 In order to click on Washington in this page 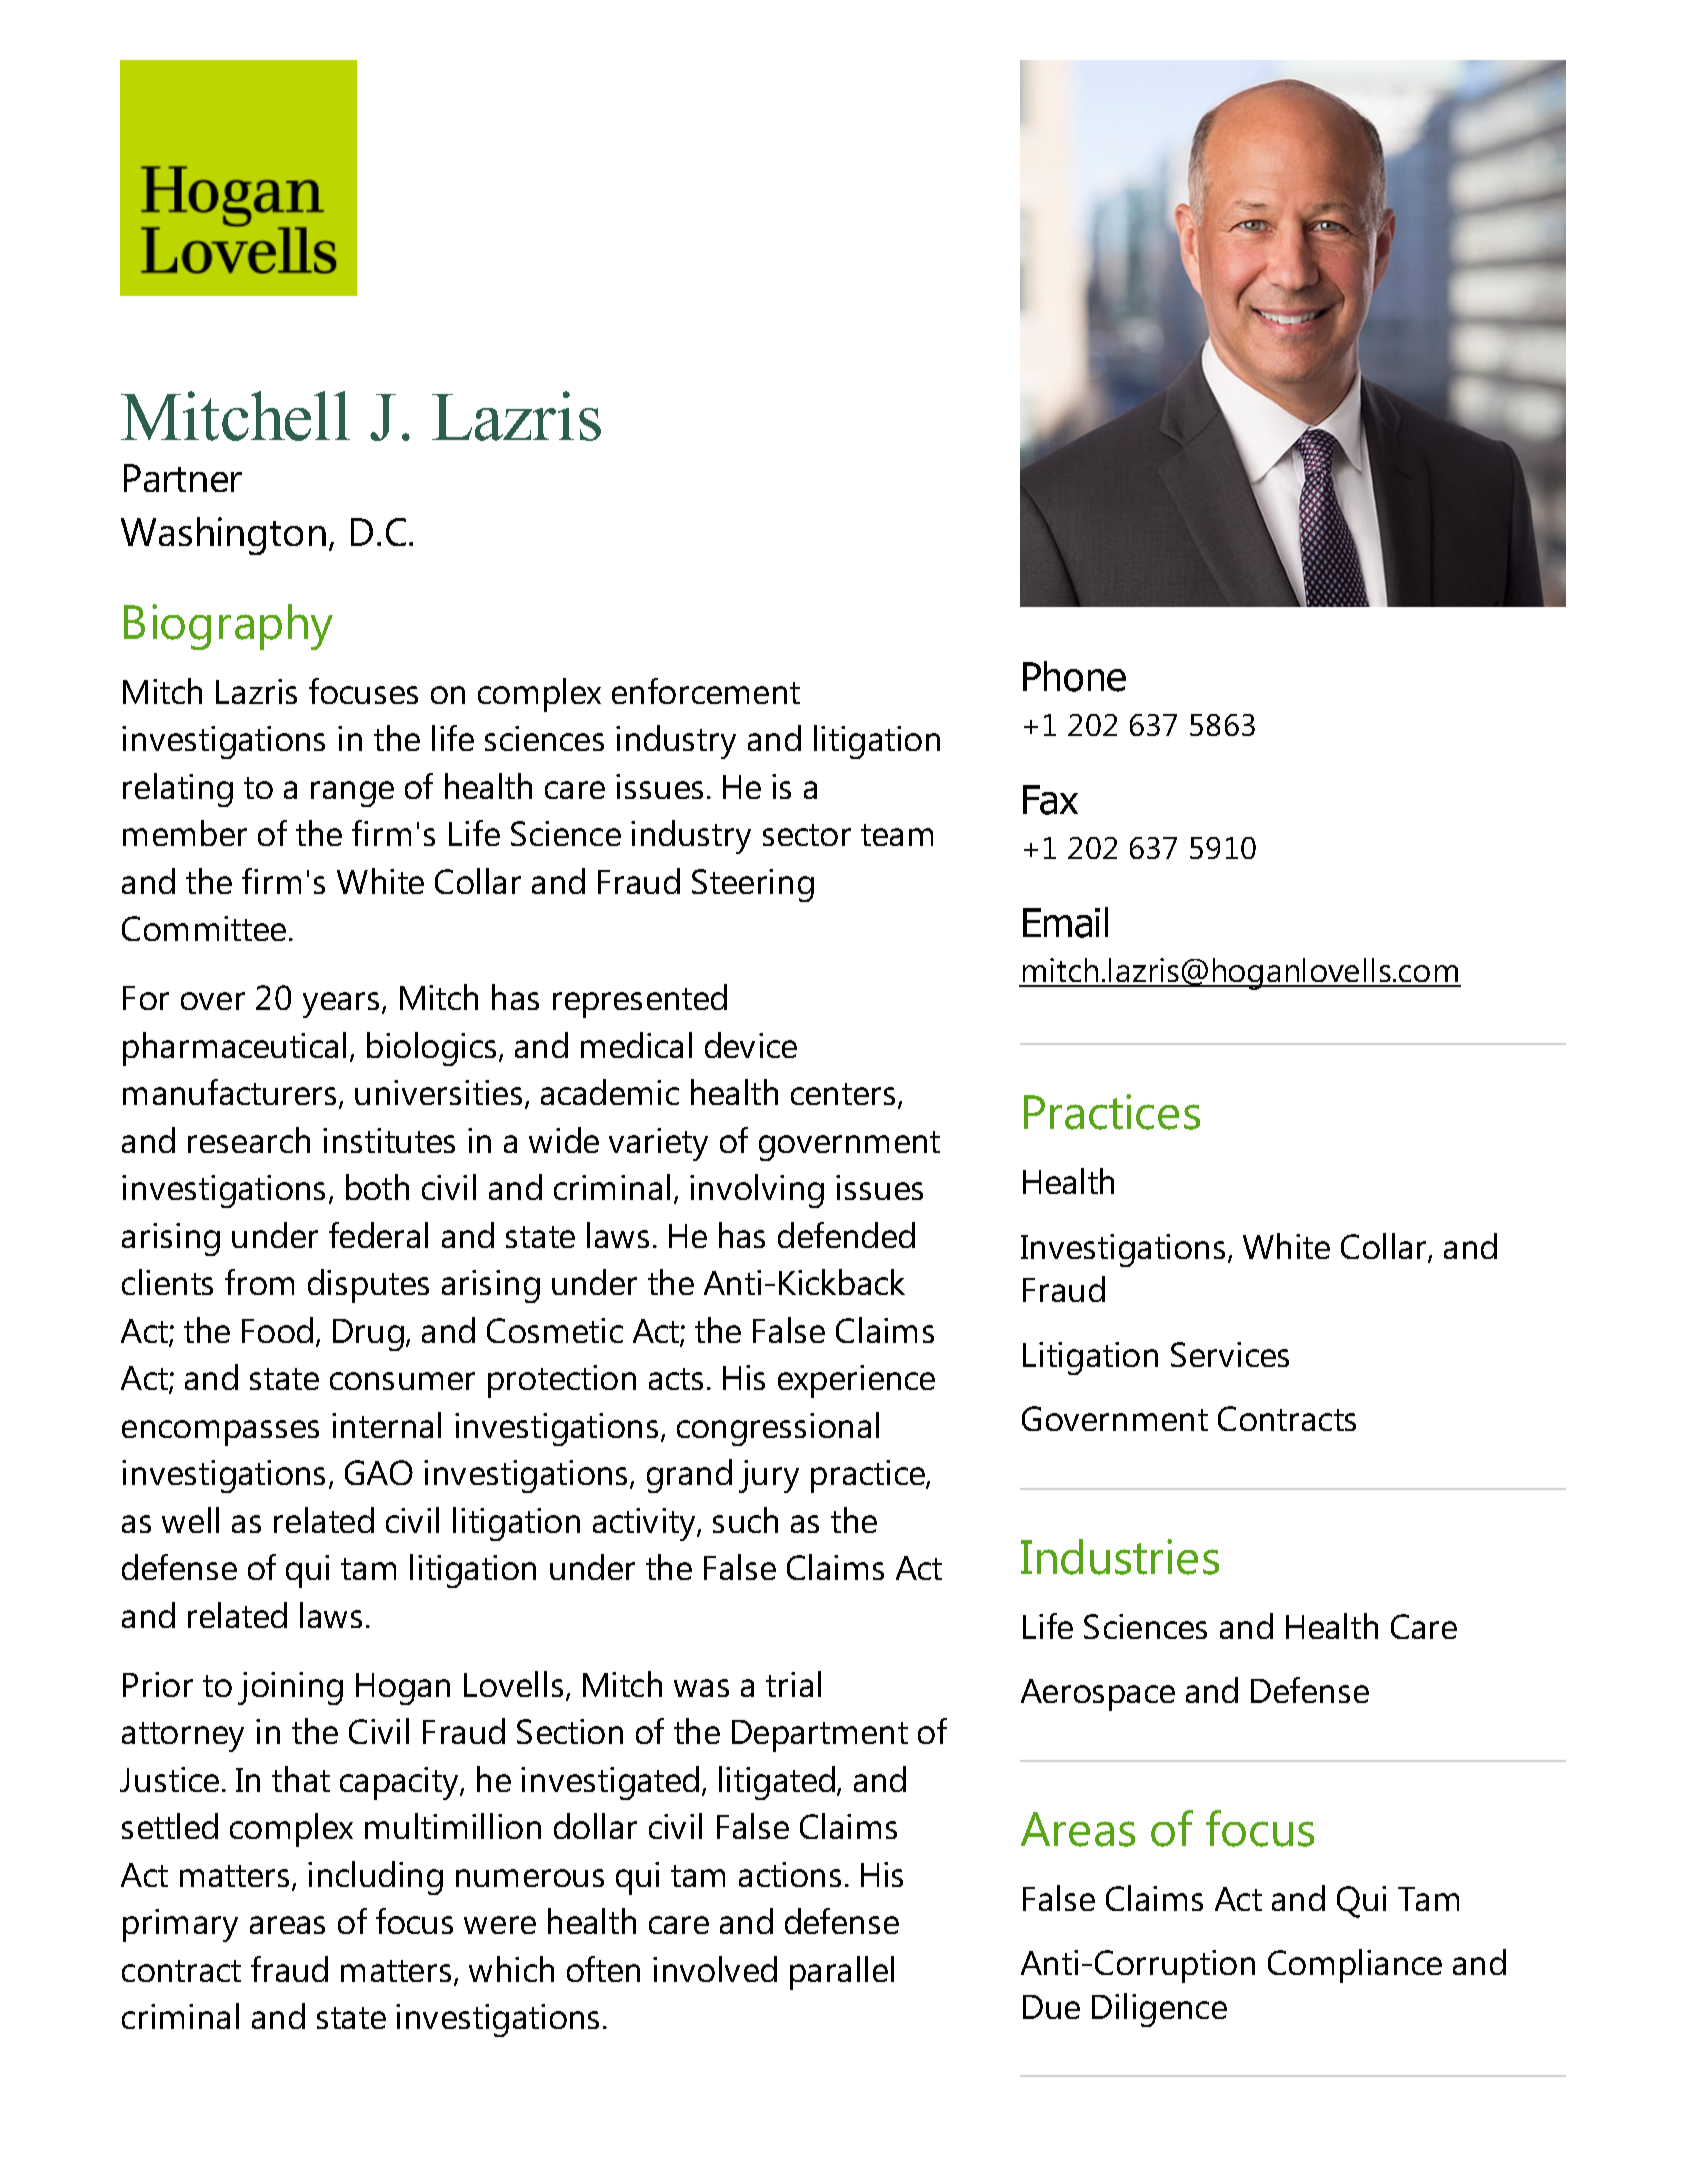, I will do `click(223, 536)`.
